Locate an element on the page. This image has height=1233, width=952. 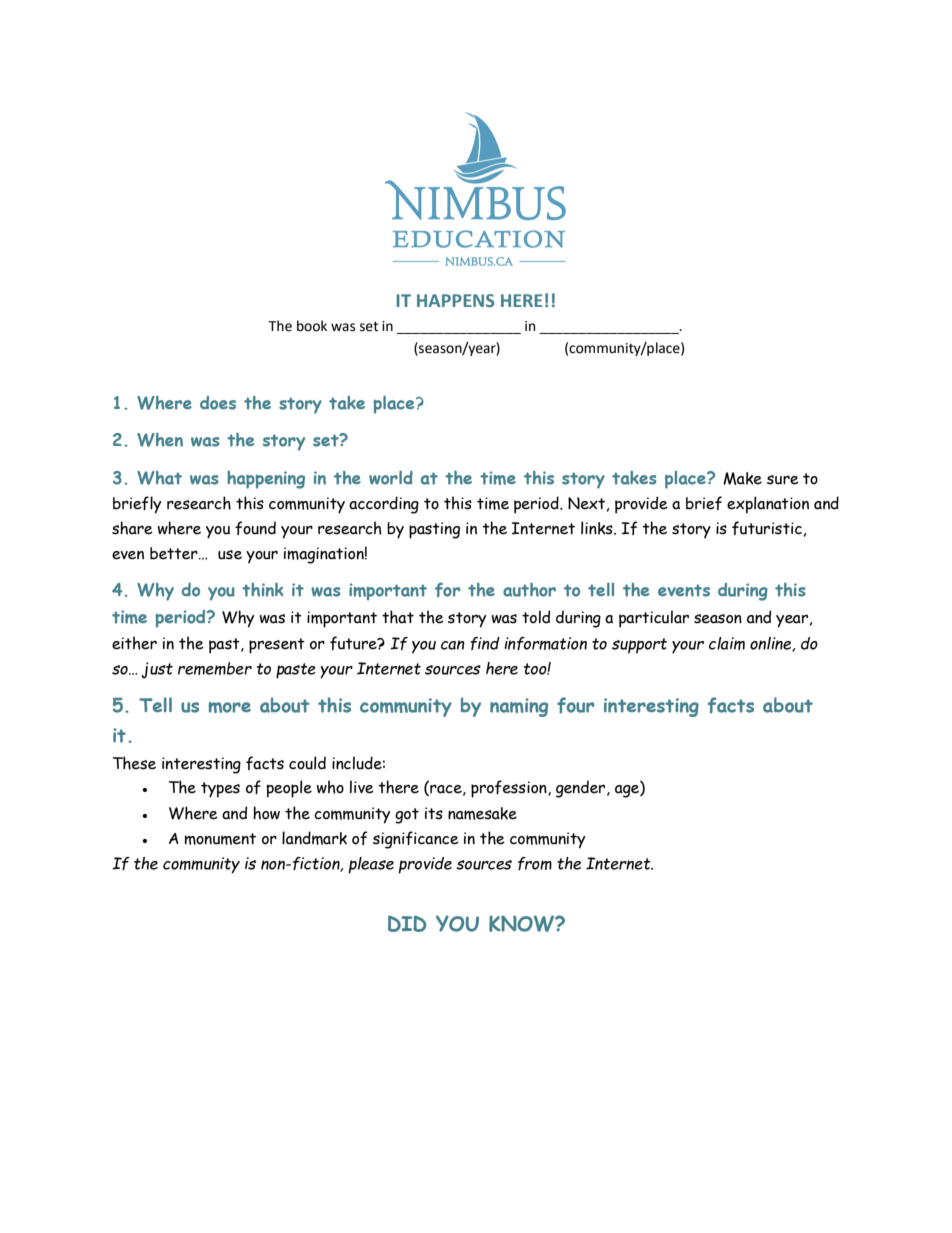
HAPPENS is located at coordinates (456, 300).
